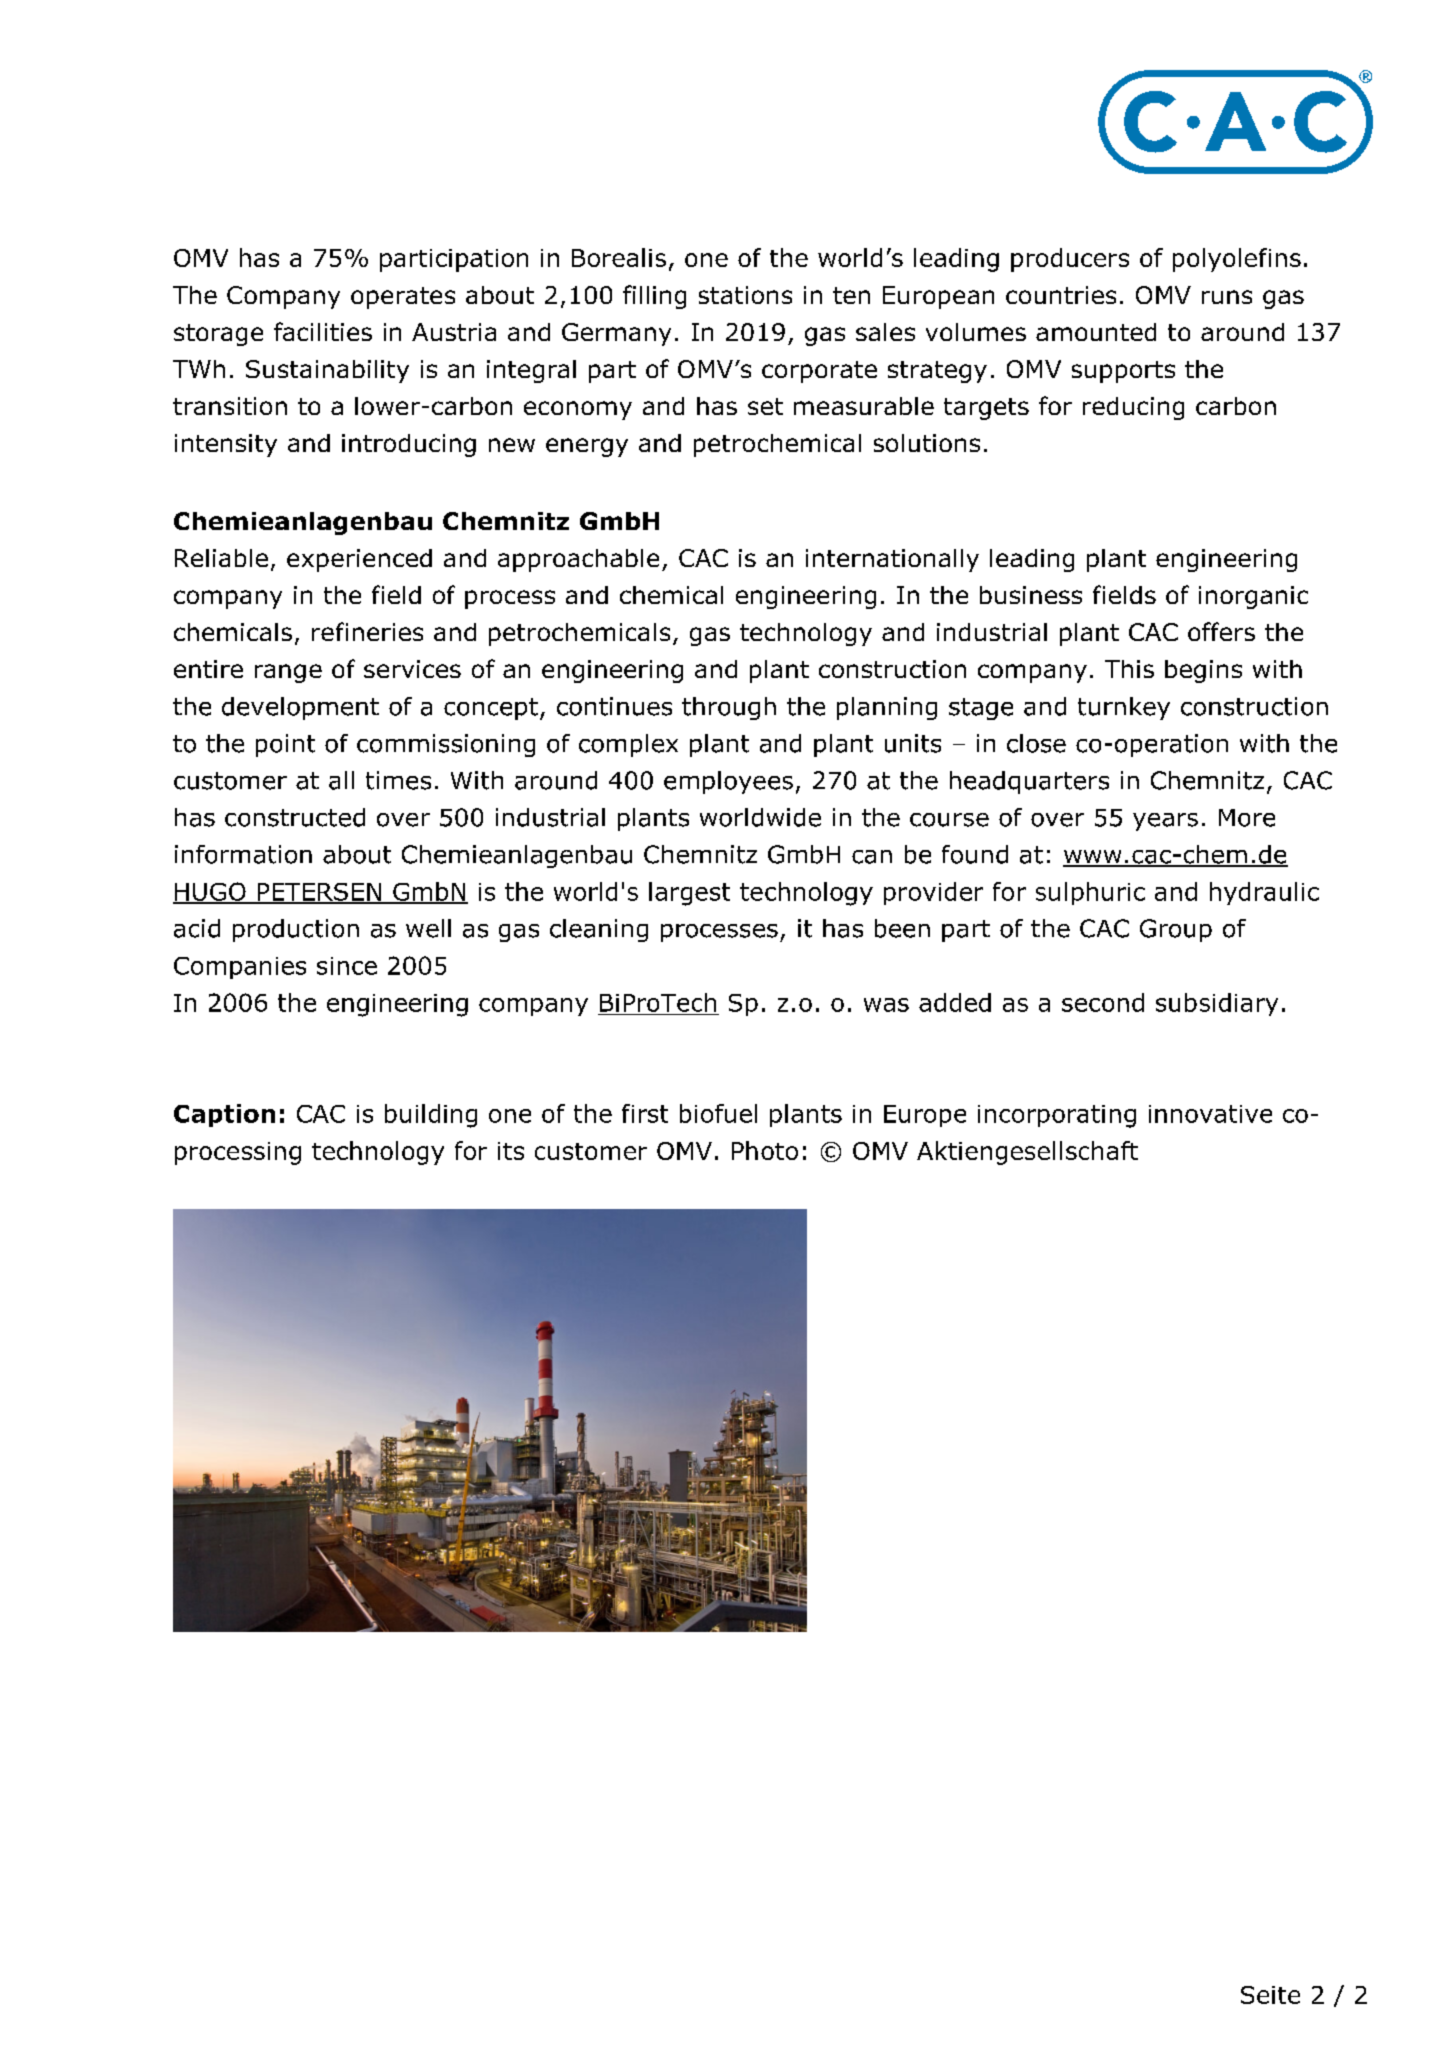 This screenshot has width=1451, height=2053. I want to click on innovative, so click(1210, 1114).
